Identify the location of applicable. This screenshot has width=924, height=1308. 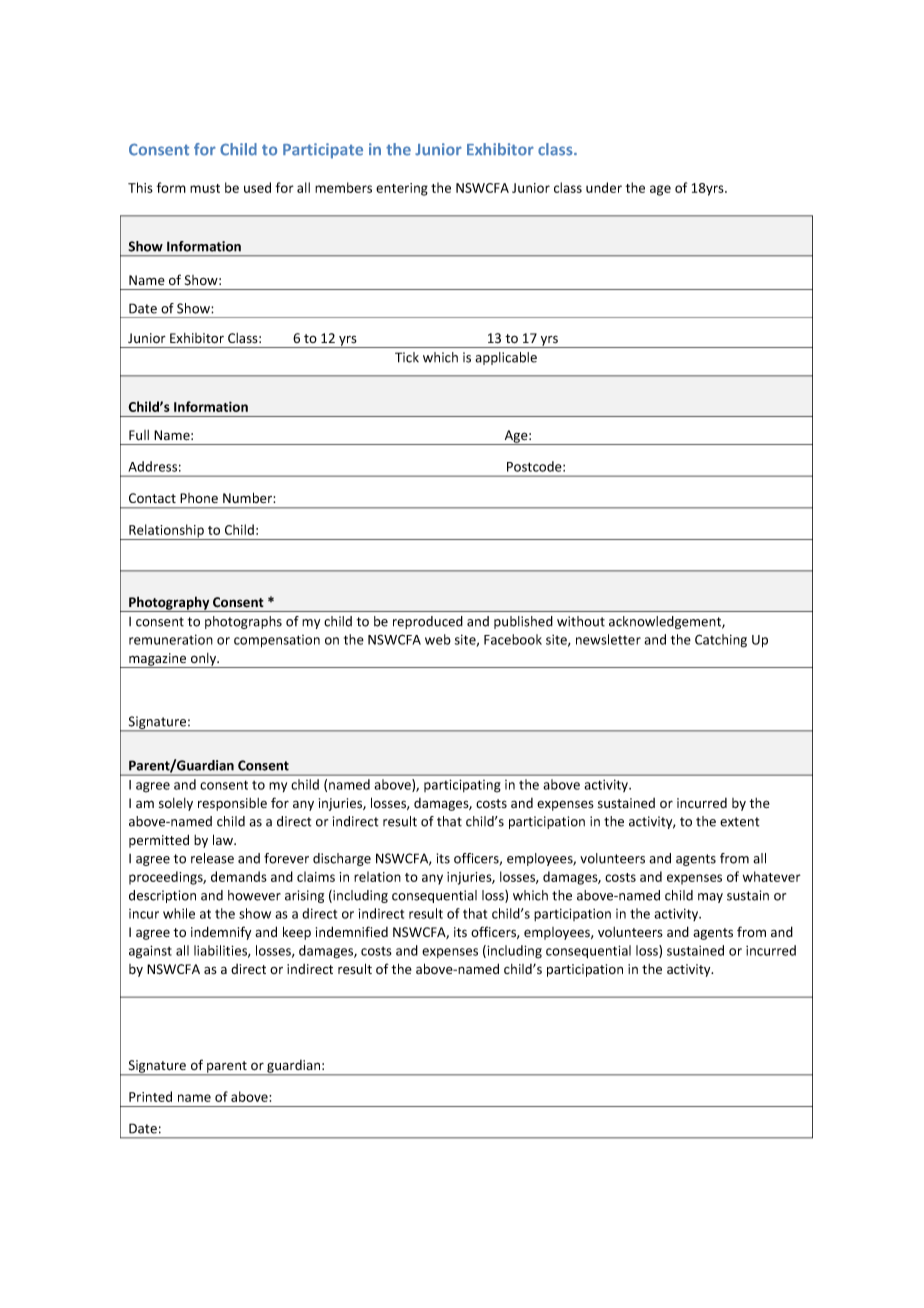
(506, 358).
